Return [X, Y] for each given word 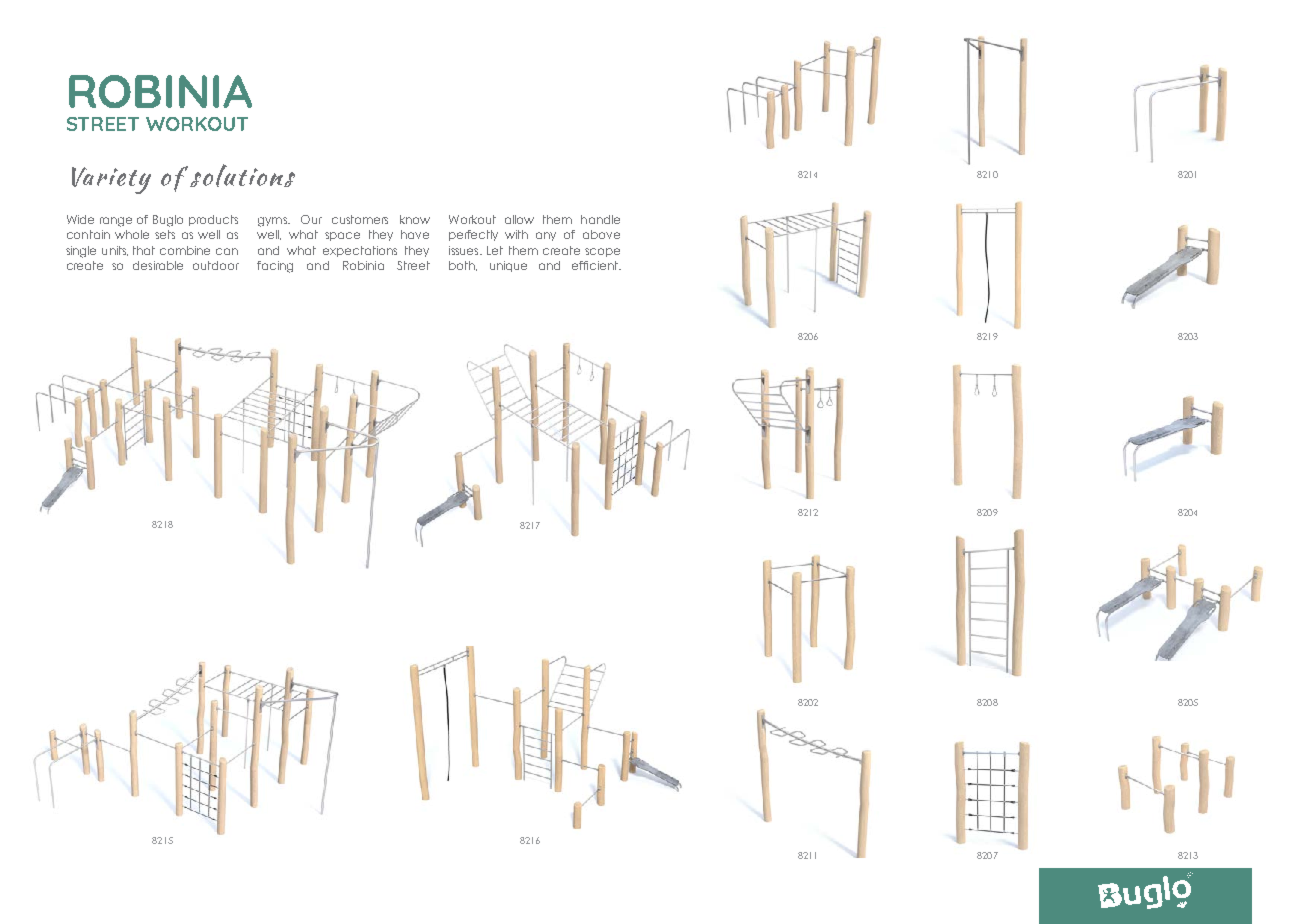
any [546, 236]
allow [519, 219]
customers [360, 219]
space [342, 236]
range [116, 222]
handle [600, 219]
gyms [273, 222]
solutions [242, 175]
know [415, 219]
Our [311, 219]
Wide [80, 219]
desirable [158, 265]
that [144, 250]
